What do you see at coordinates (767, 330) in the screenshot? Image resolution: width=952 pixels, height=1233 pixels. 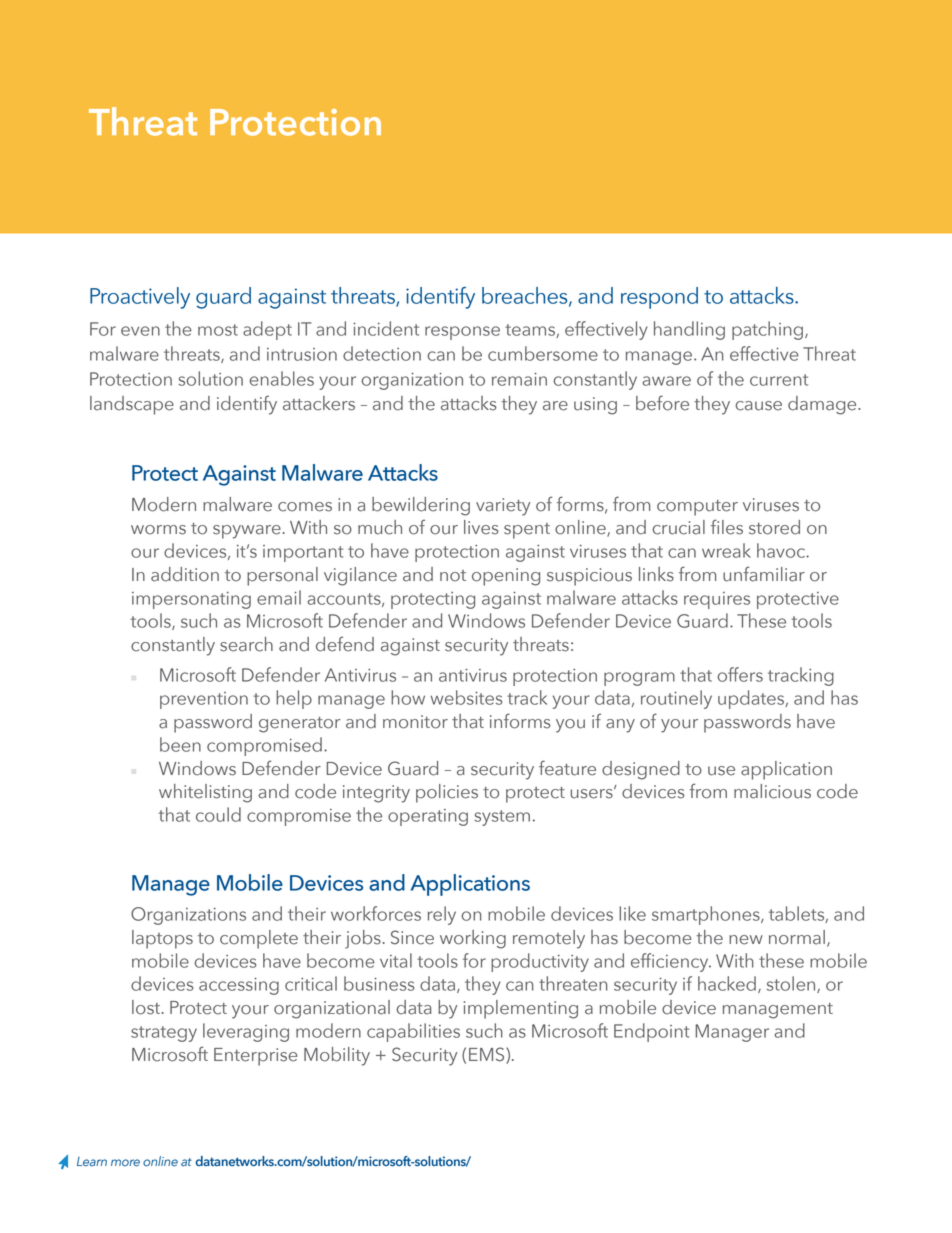 I see `patching` at bounding box center [767, 330].
